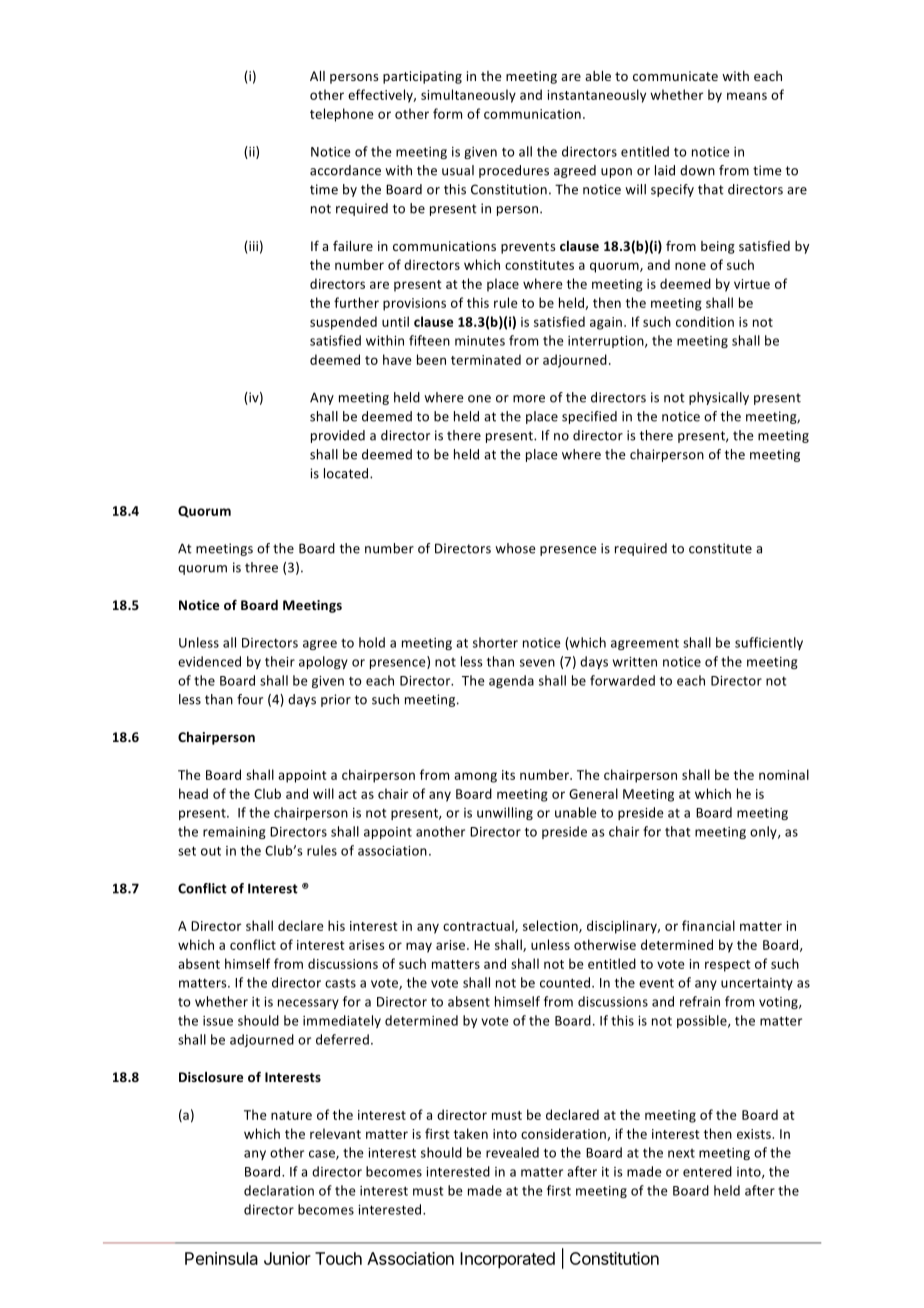 This document has height=1308, width=924. Describe the element at coordinates (479, 926) in the document. I see `contractual` at that location.
